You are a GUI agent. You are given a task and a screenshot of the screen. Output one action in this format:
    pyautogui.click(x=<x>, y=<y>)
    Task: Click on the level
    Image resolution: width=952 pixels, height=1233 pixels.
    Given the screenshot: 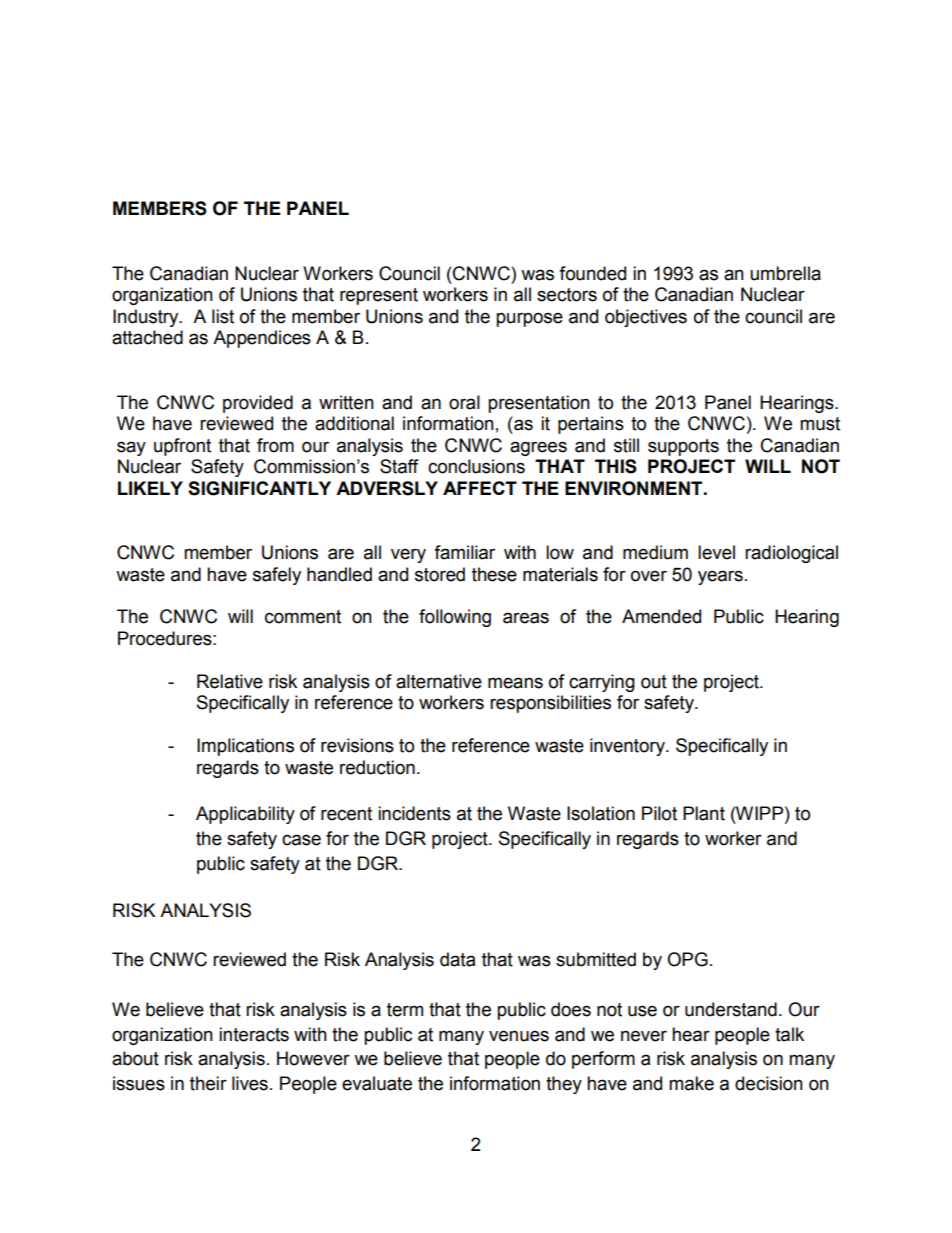 What is the action you would take?
    pyautogui.click(x=716, y=552)
